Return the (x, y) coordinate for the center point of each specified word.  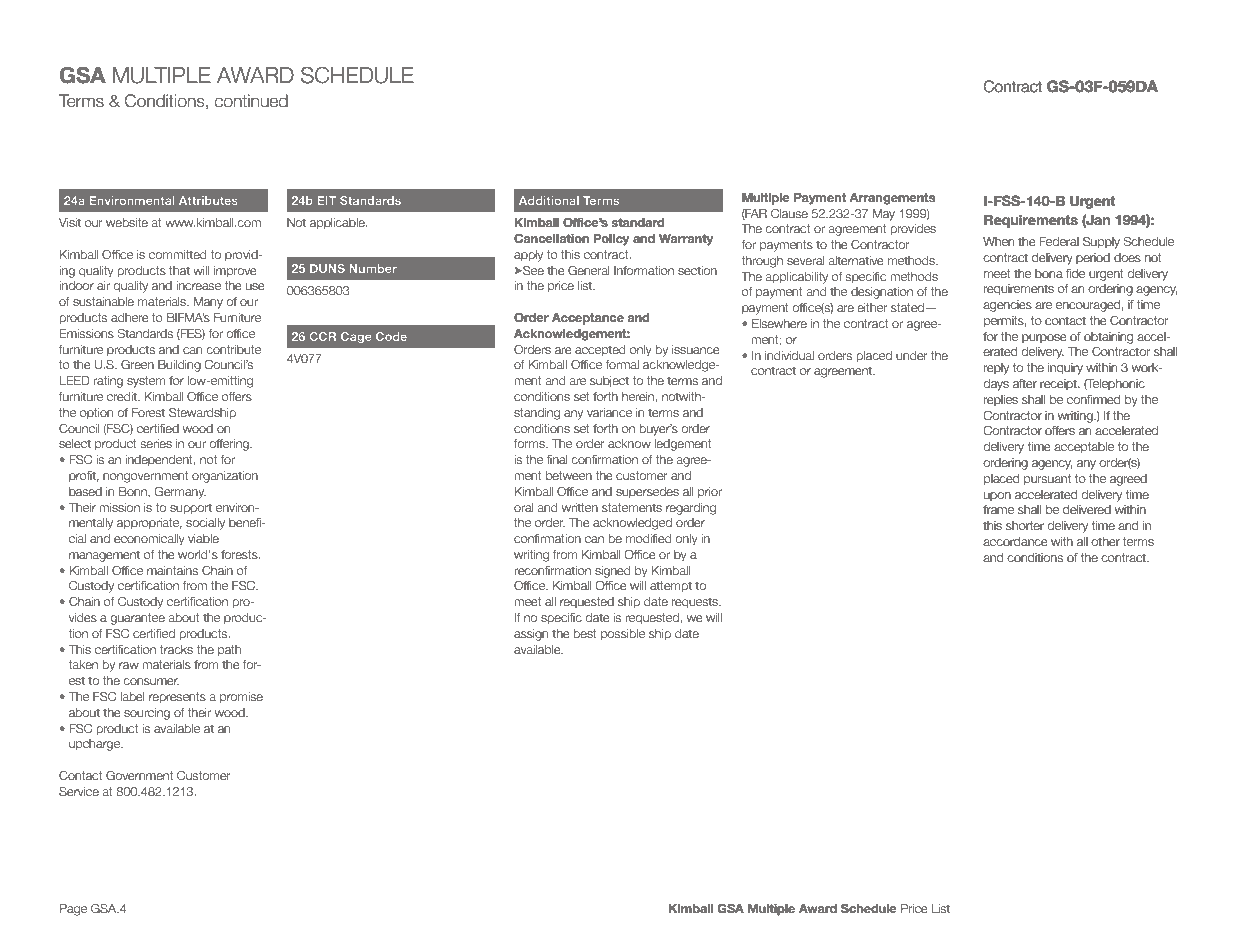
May (884, 215)
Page (73, 910)
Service (79, 791)
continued (251, 101)
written (580, 507)
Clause (789, 213)
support (191, 509)
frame (998, 509)
